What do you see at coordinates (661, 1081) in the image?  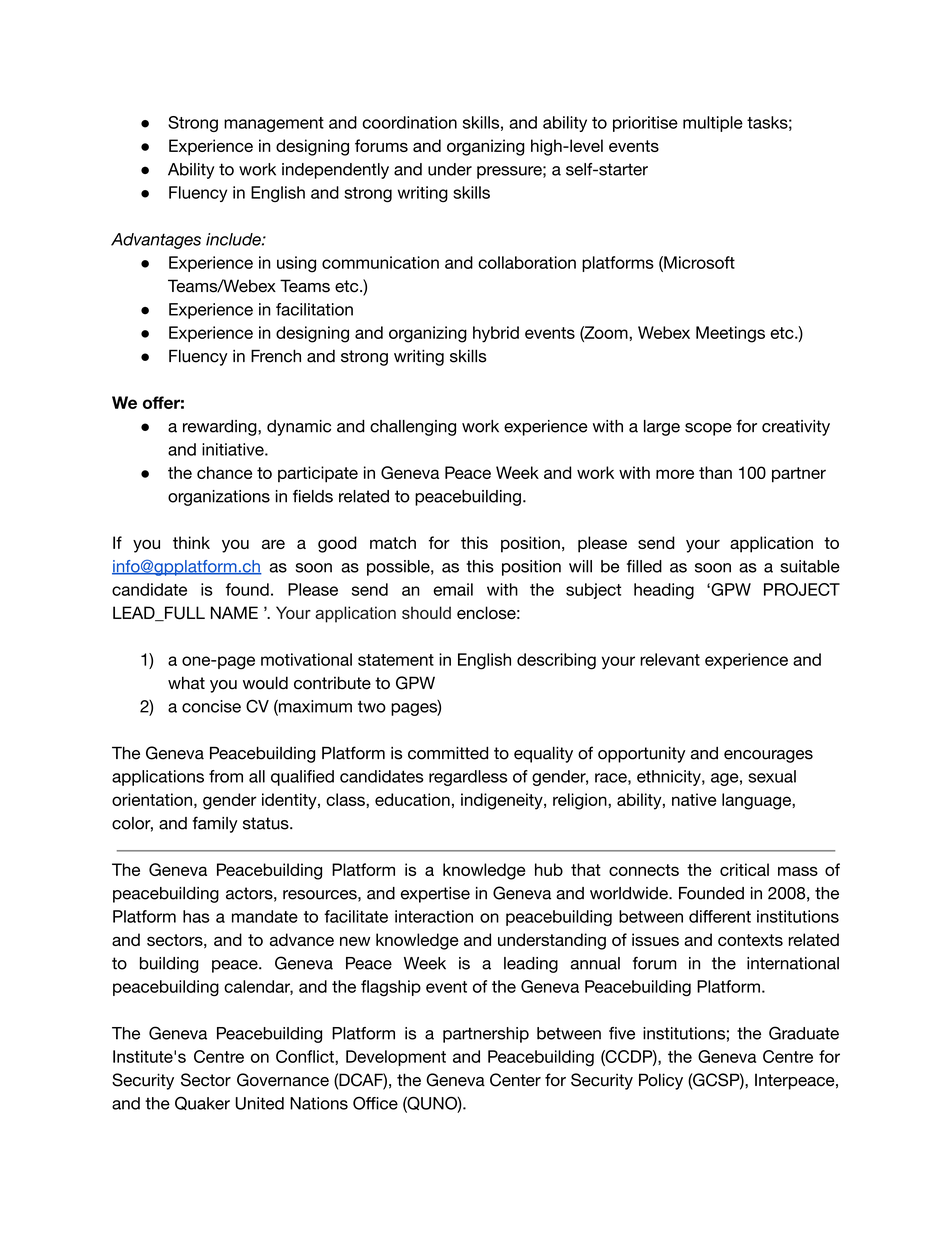 I see `Policy` at bounding box center [661, 1081].
